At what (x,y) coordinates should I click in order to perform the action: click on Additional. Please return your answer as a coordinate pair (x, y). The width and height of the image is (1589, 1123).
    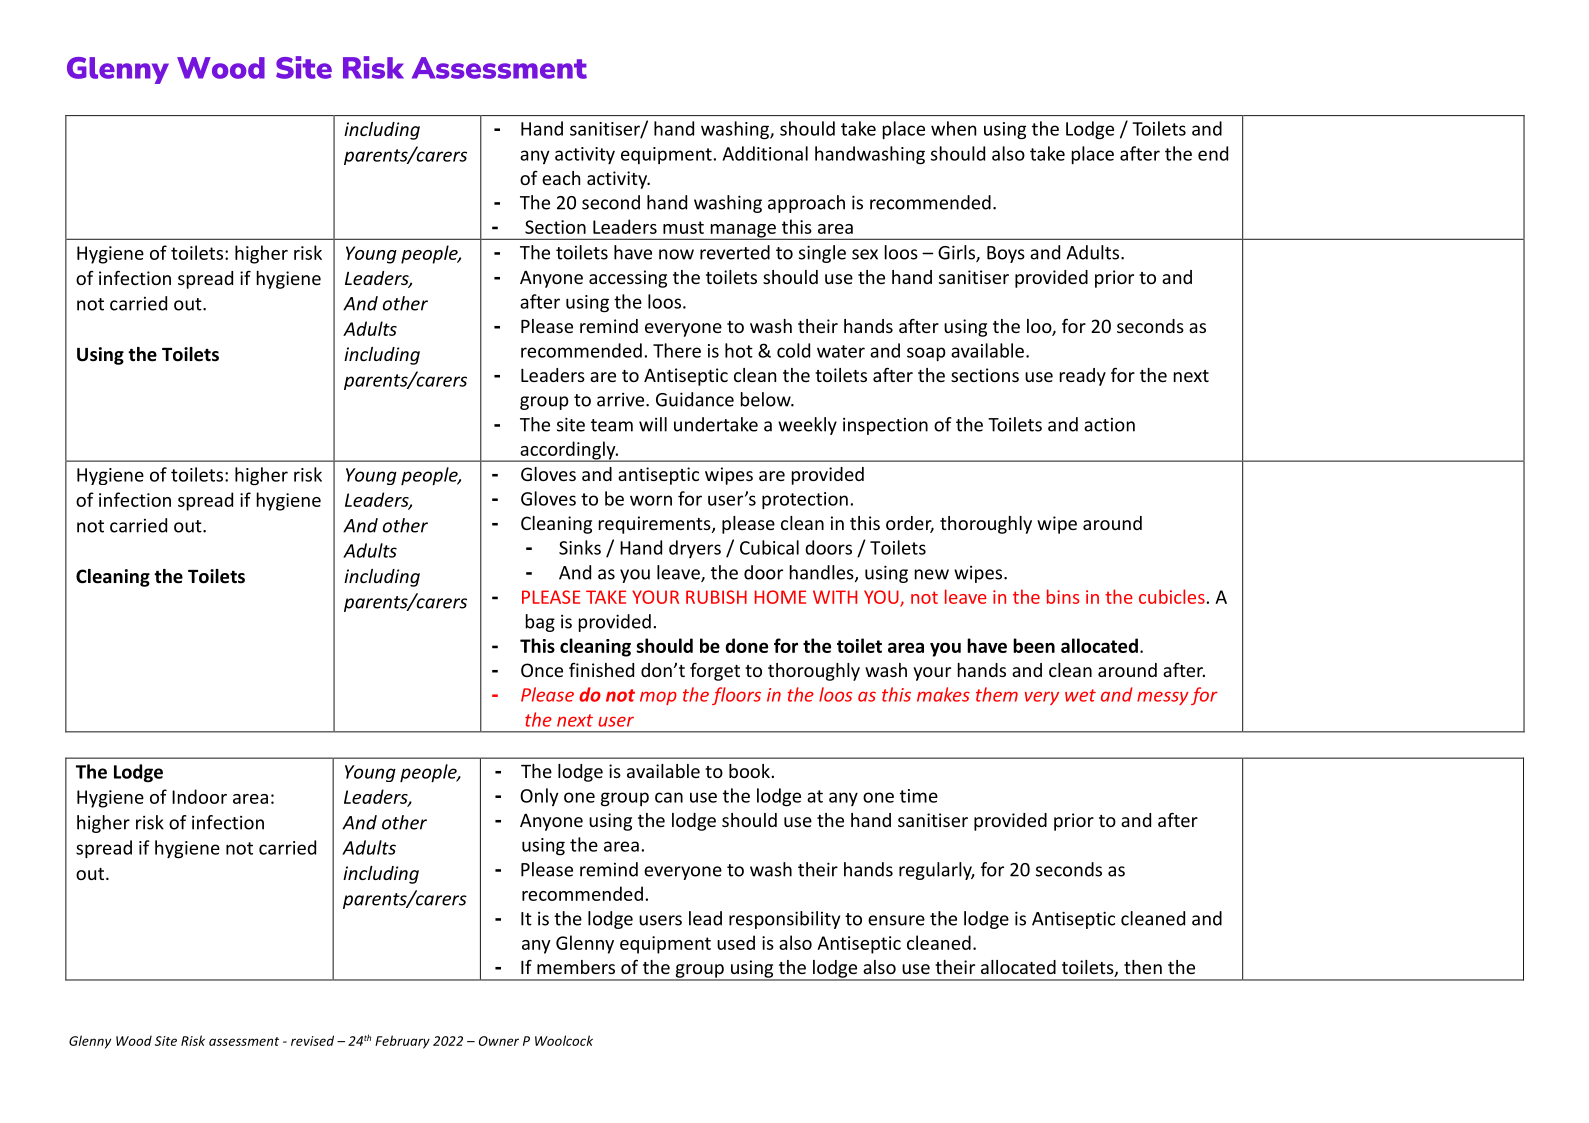
    Looking at the image, I should click on (765, 153).
